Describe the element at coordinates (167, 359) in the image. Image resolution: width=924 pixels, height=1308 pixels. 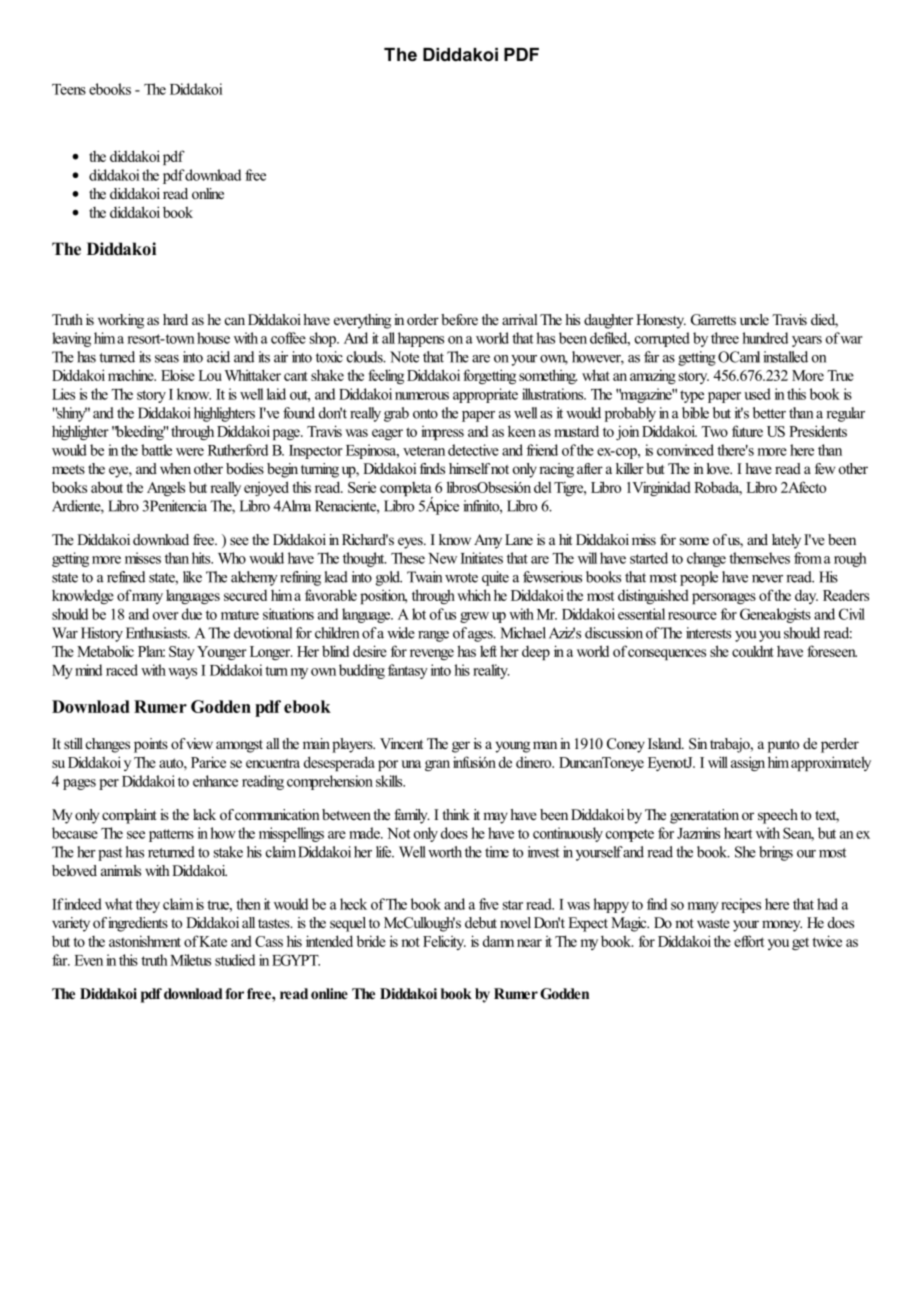
I see `seas` at that location.
